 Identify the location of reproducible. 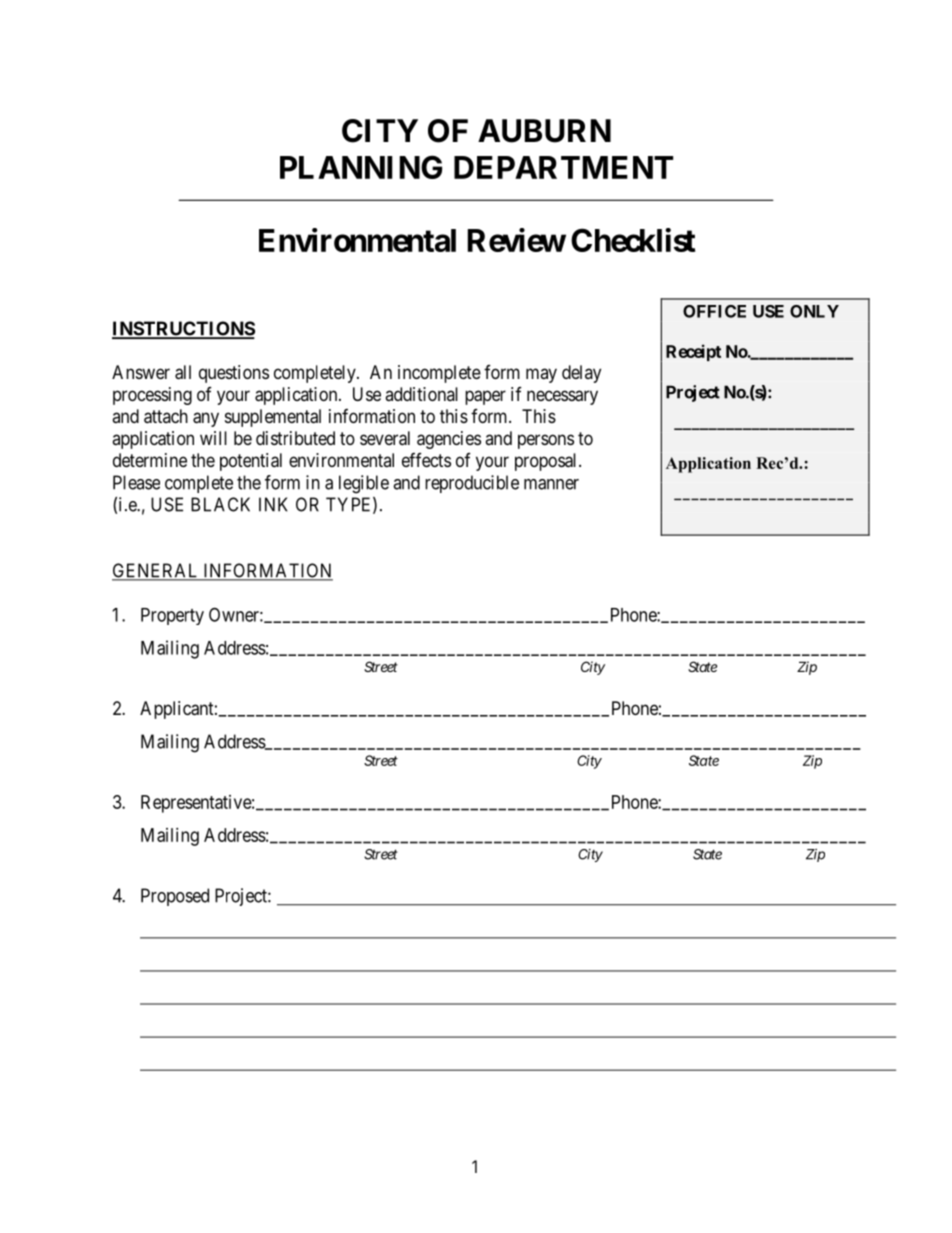
(472, 484).
